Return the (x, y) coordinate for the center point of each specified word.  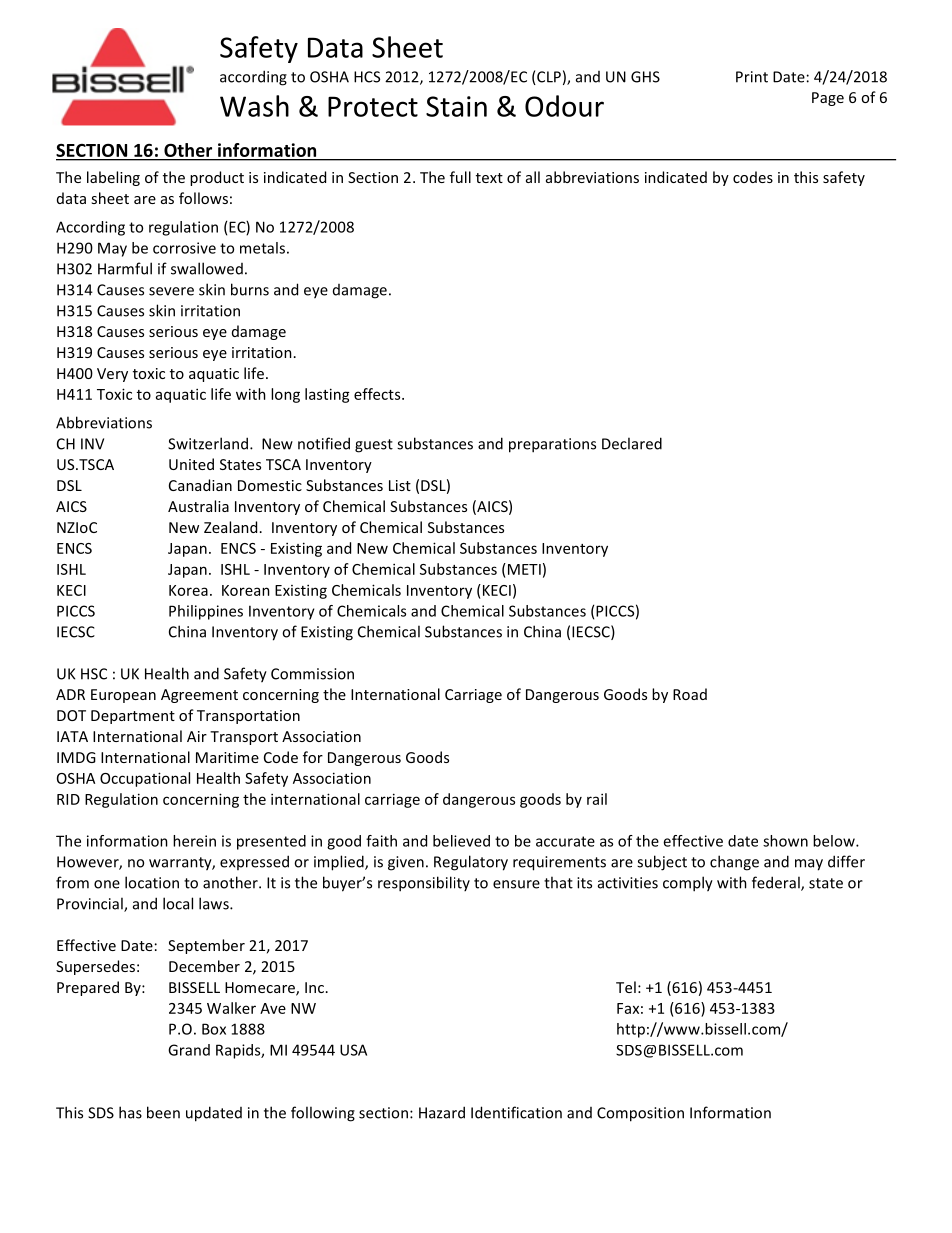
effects (378, 394)
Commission (312, 674)
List (400, 485)
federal (777, 883)
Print (752, 77)
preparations (552, 445)
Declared (632, 443)
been (163, 1112)
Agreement (199, 696)
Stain (456, 106)
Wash (254, 106)
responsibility (424, 884)
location (152, 882)
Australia (198, 506)
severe (171, 291)
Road (690, 694)
